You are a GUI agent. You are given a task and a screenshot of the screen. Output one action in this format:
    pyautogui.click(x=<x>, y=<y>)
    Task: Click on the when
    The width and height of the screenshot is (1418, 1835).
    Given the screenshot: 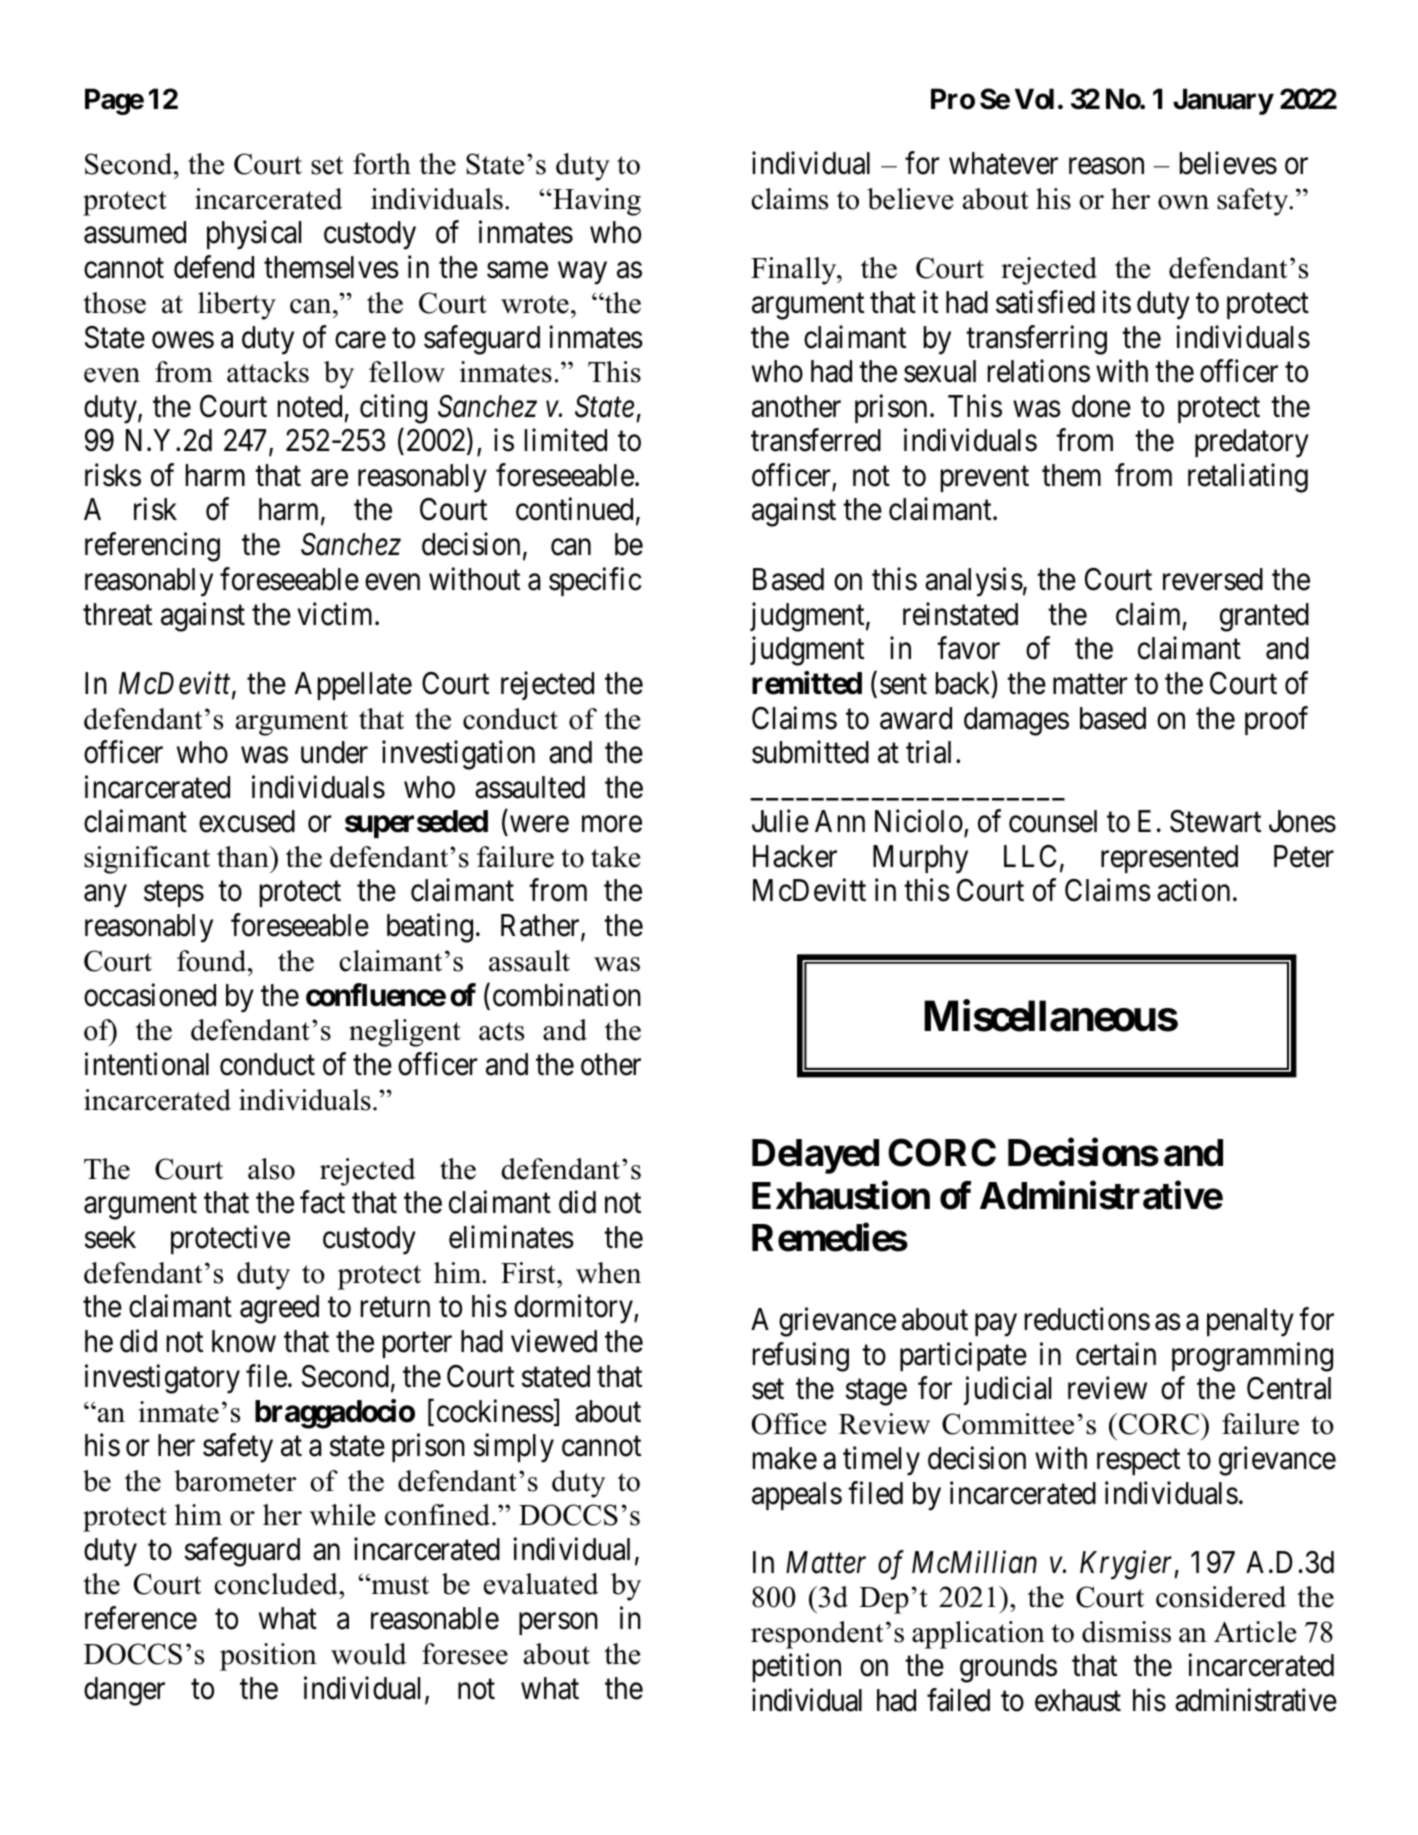 What is the action you would take?
    pyautogui.click(x=608, y=1273)
